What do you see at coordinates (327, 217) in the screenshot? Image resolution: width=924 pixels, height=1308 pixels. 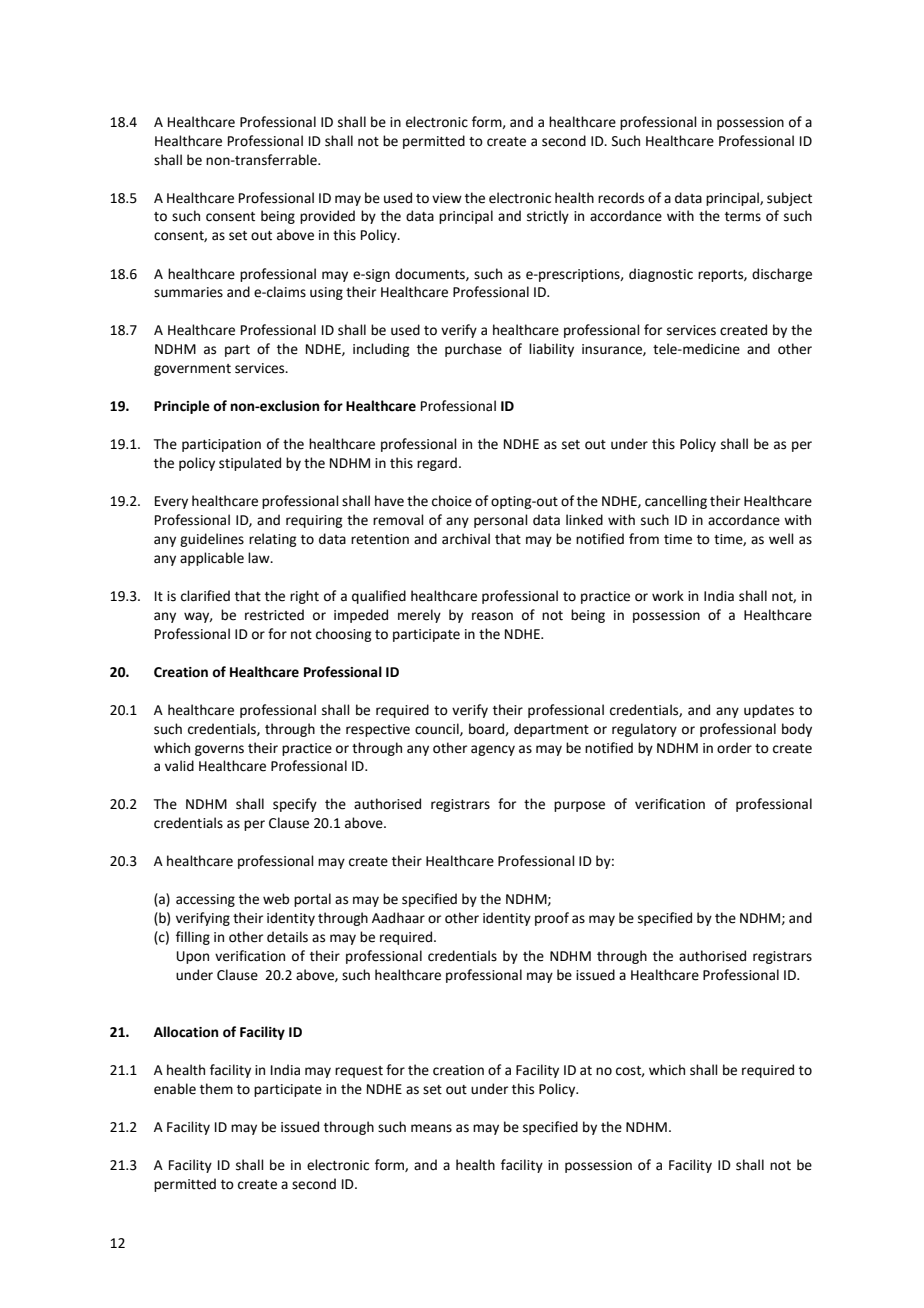 I see `provided` at bounding box center [327, 217].
